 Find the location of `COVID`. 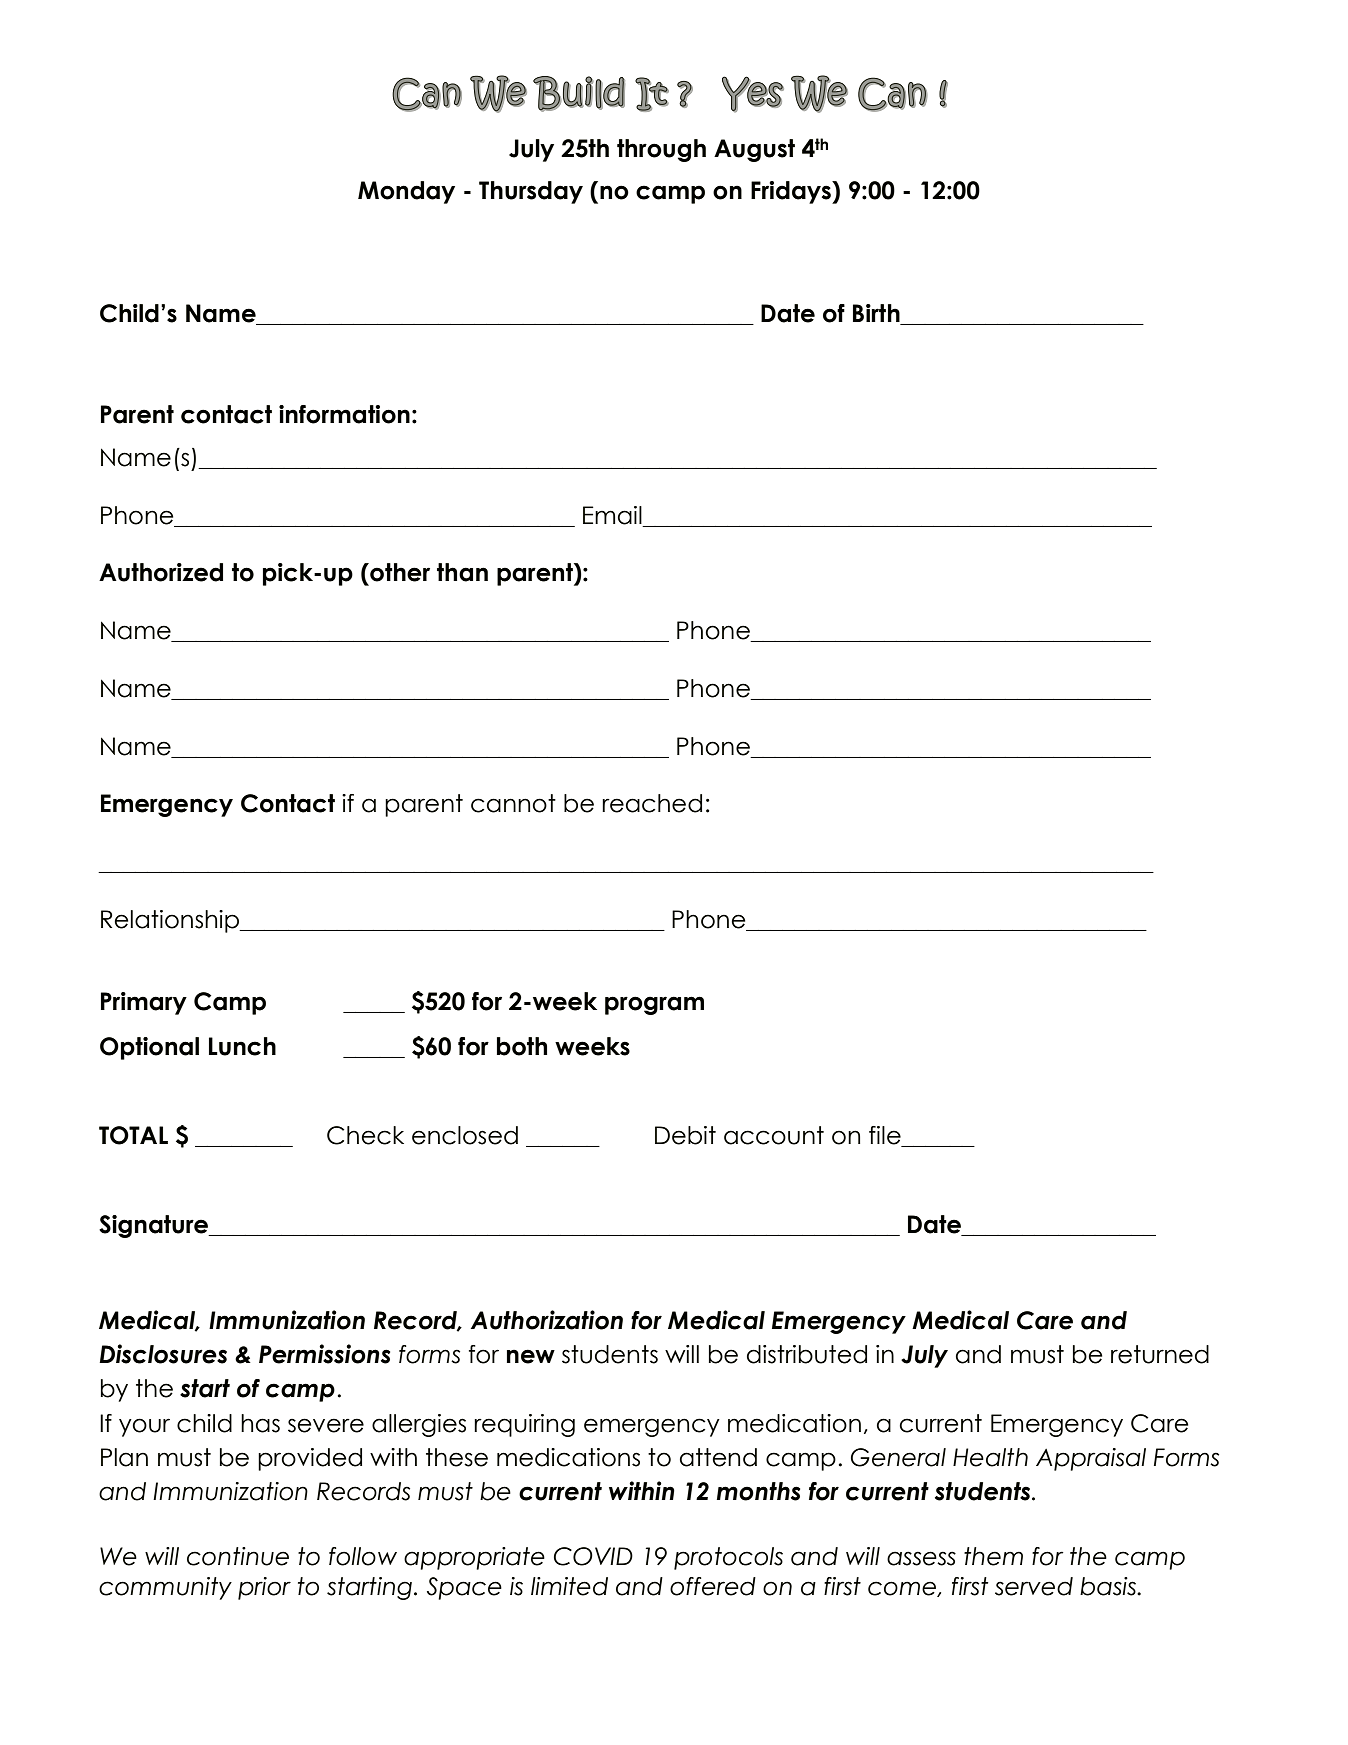

COVID is located at coordinates (593, 1556).
